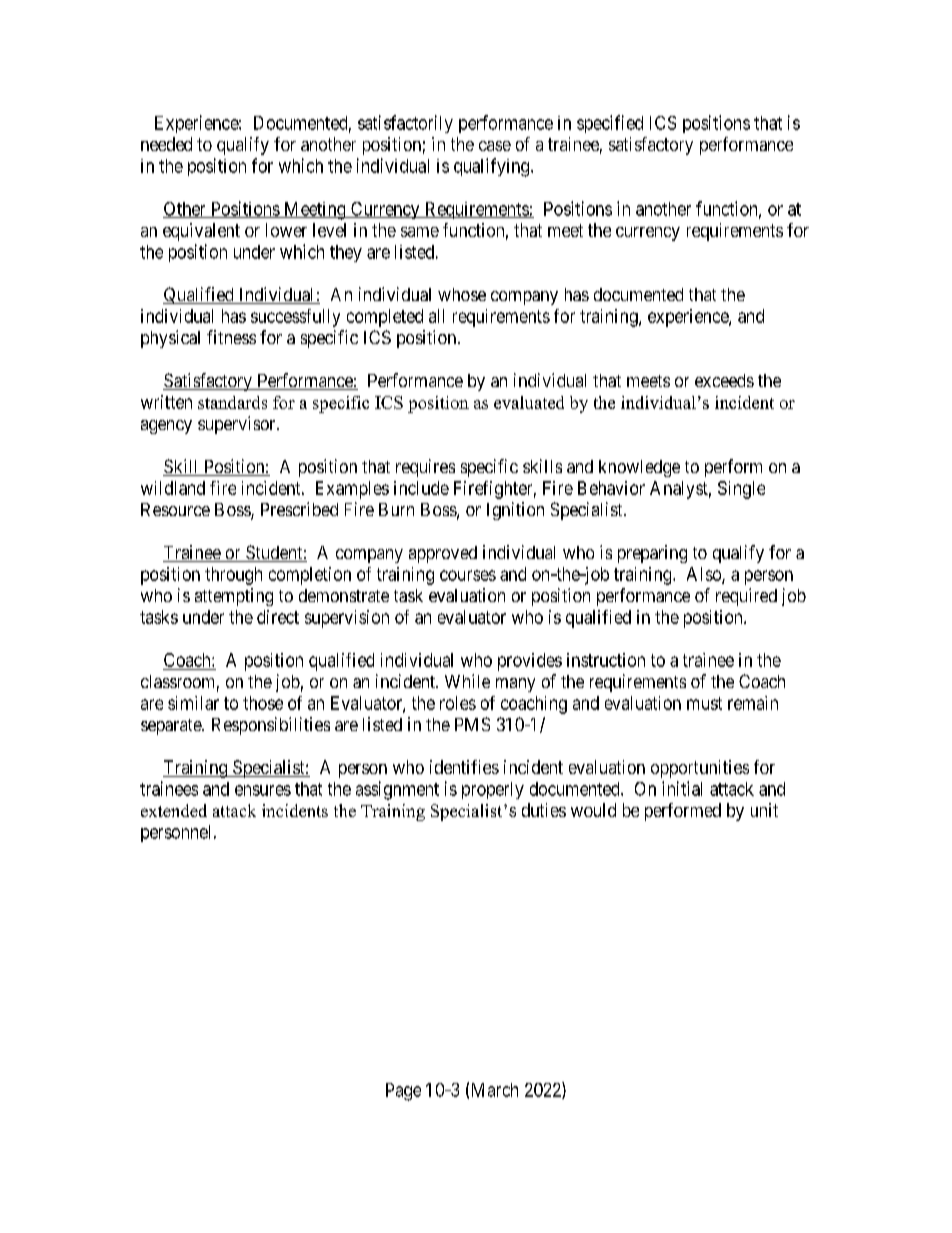 This screenshot has width=952, height=1233. What do you see at coordinates (403, 1092) in the screenshot?
I see `Page` at bounding box center [403, 1092].
